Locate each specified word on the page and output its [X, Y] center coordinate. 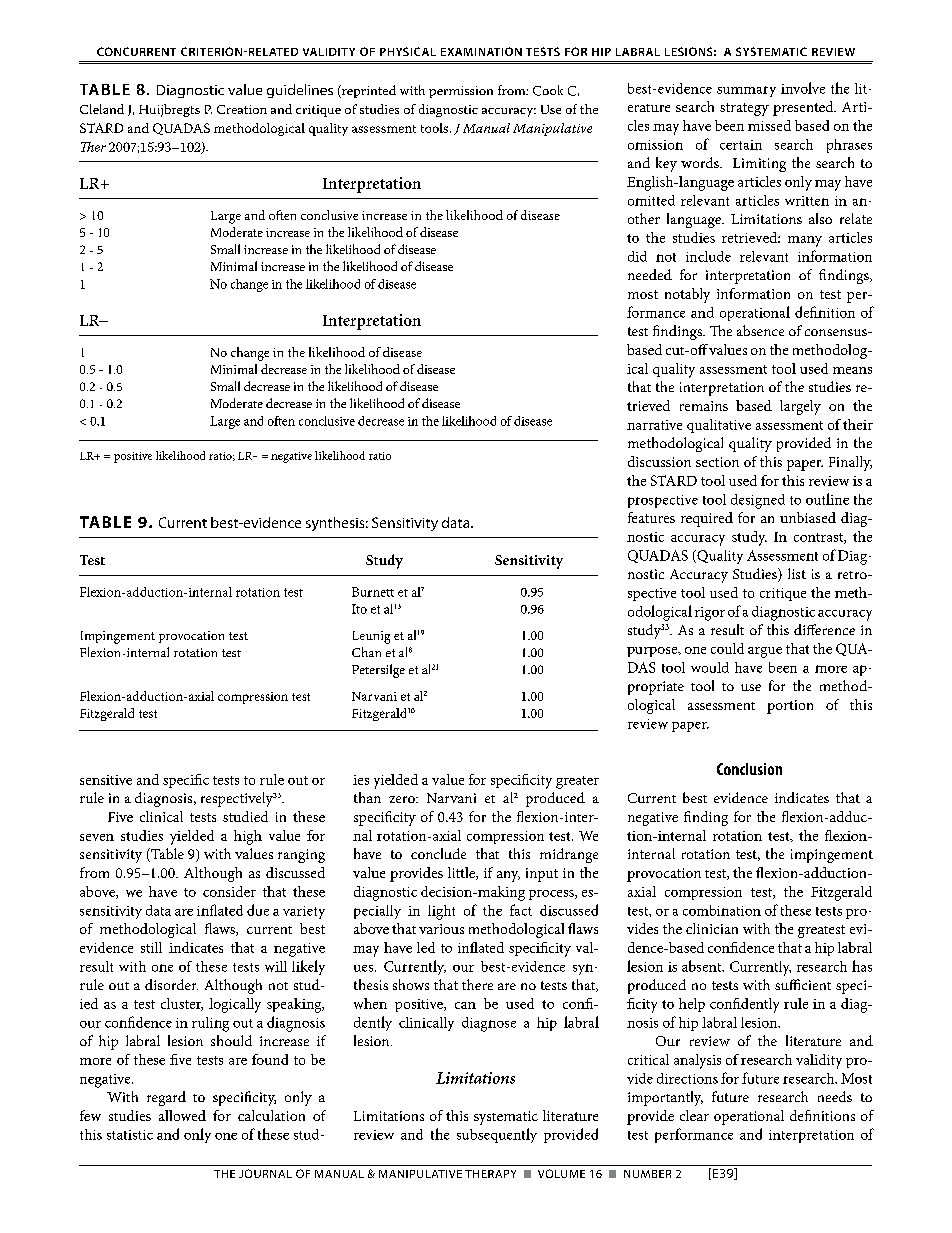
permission [461, 92]
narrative [654, 425]
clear [694, 1115]
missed [769, 125]
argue [765, 652]
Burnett [373, 592]
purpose [653, 652]
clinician [712, 928]
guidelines [300, 91]
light [441, 912]
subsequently [497, 1135]
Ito [359, 609]
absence [760, 330]
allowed [182, 1115]
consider [229, 891]
